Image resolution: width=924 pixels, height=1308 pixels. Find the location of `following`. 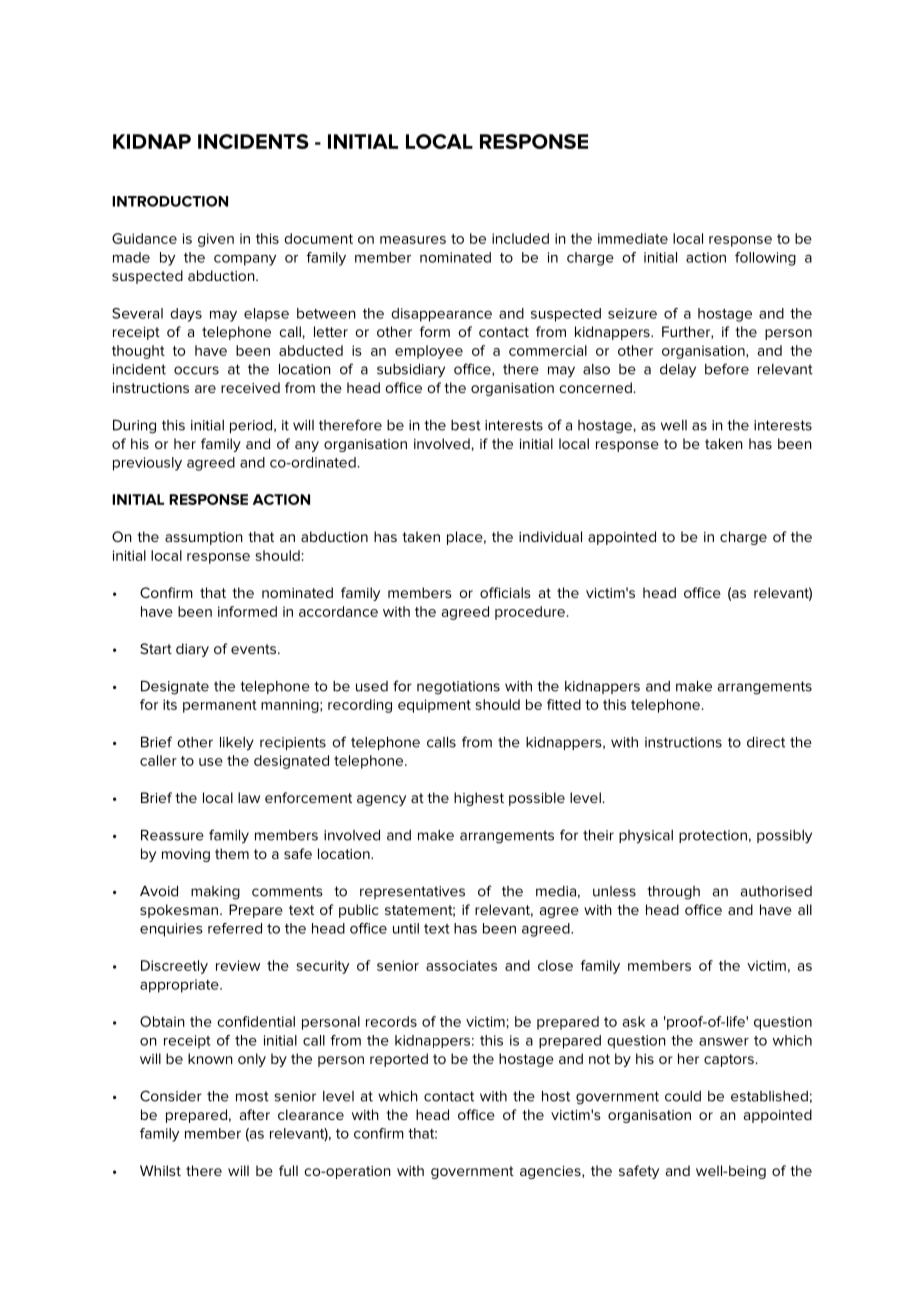

following is located at coordinates (765, 259).
